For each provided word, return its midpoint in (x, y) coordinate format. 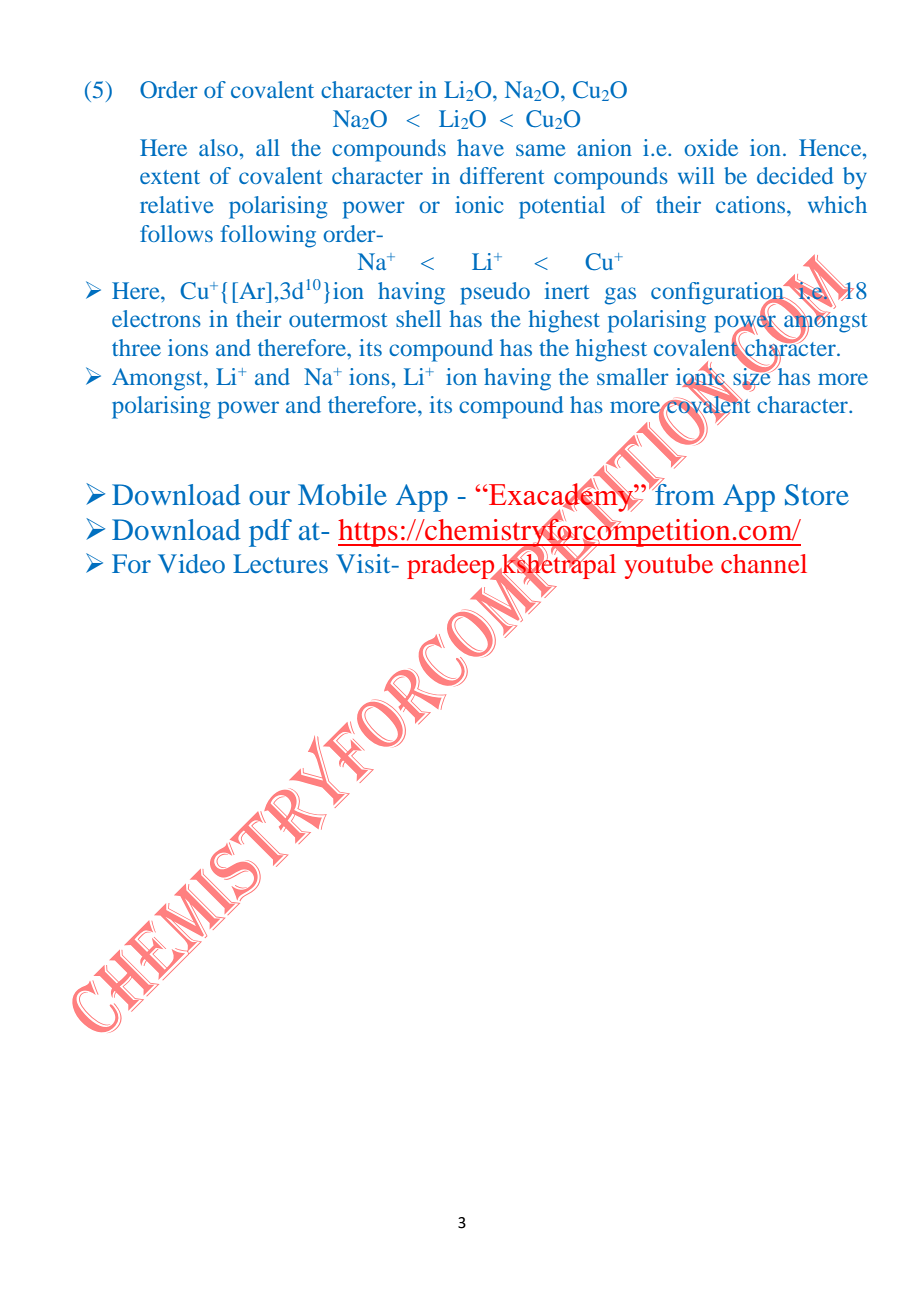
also (218, 147)
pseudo (495, 293)
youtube (668, 566)
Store (817, 495)
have (480, 147)
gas (620, 296)
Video (191, 563)
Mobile (342, 494)
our (269, 498)
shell (418, 318)
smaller (633, 376)
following (268, 236)
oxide (711, 147)
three (136, 347)
